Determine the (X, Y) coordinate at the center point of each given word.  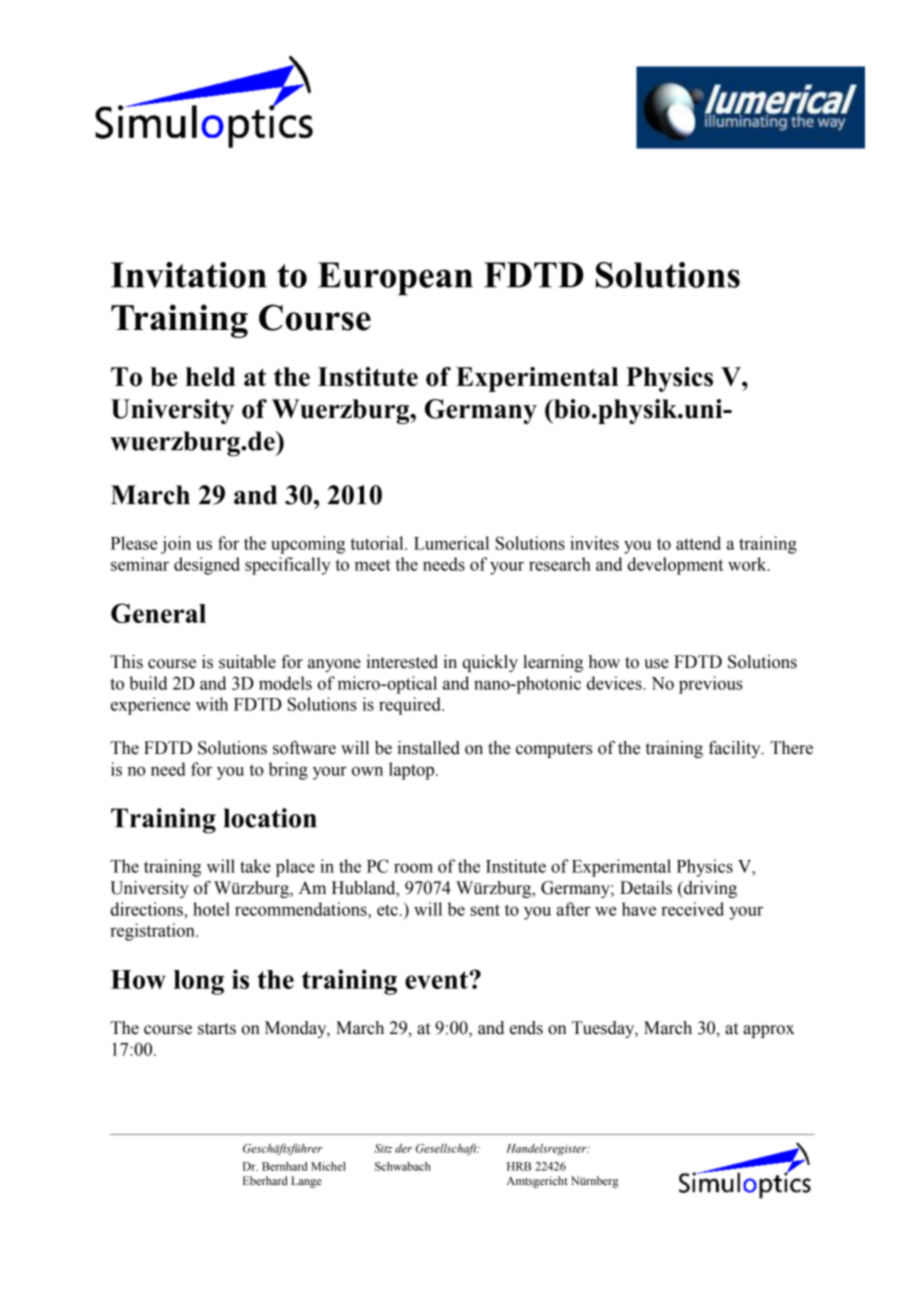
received (692, 909)
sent (485, 910)
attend (698, 543)
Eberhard (265, 1180)
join (176, 545)
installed (428, 748)
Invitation (189, 275)
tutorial (378, 543)
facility (736, 749)
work (748, 564)
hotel (211, 909)
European (395, 279)
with (212, 704)
